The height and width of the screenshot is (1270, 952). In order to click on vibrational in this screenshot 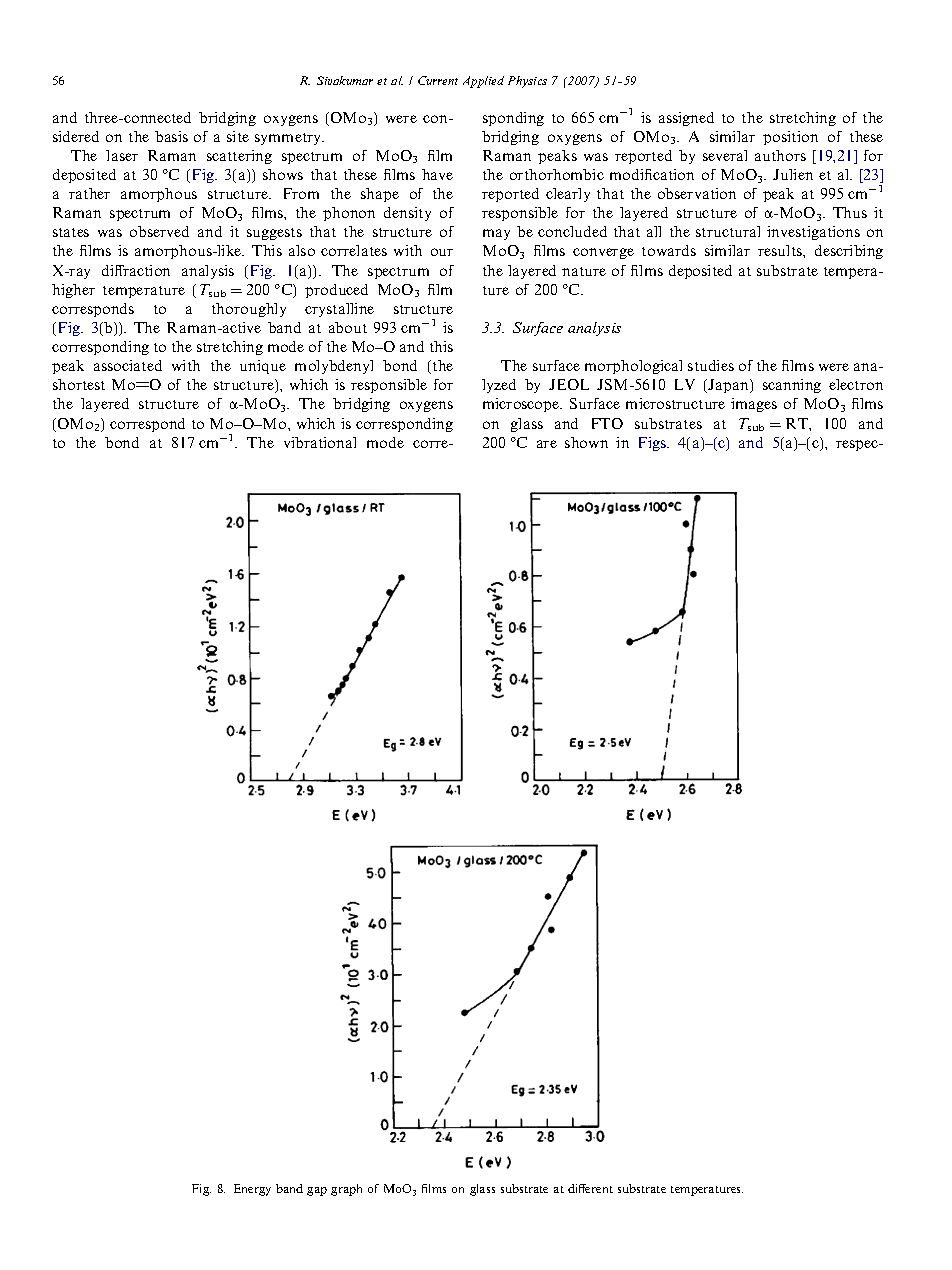, I will do `click(320, 442)`.
